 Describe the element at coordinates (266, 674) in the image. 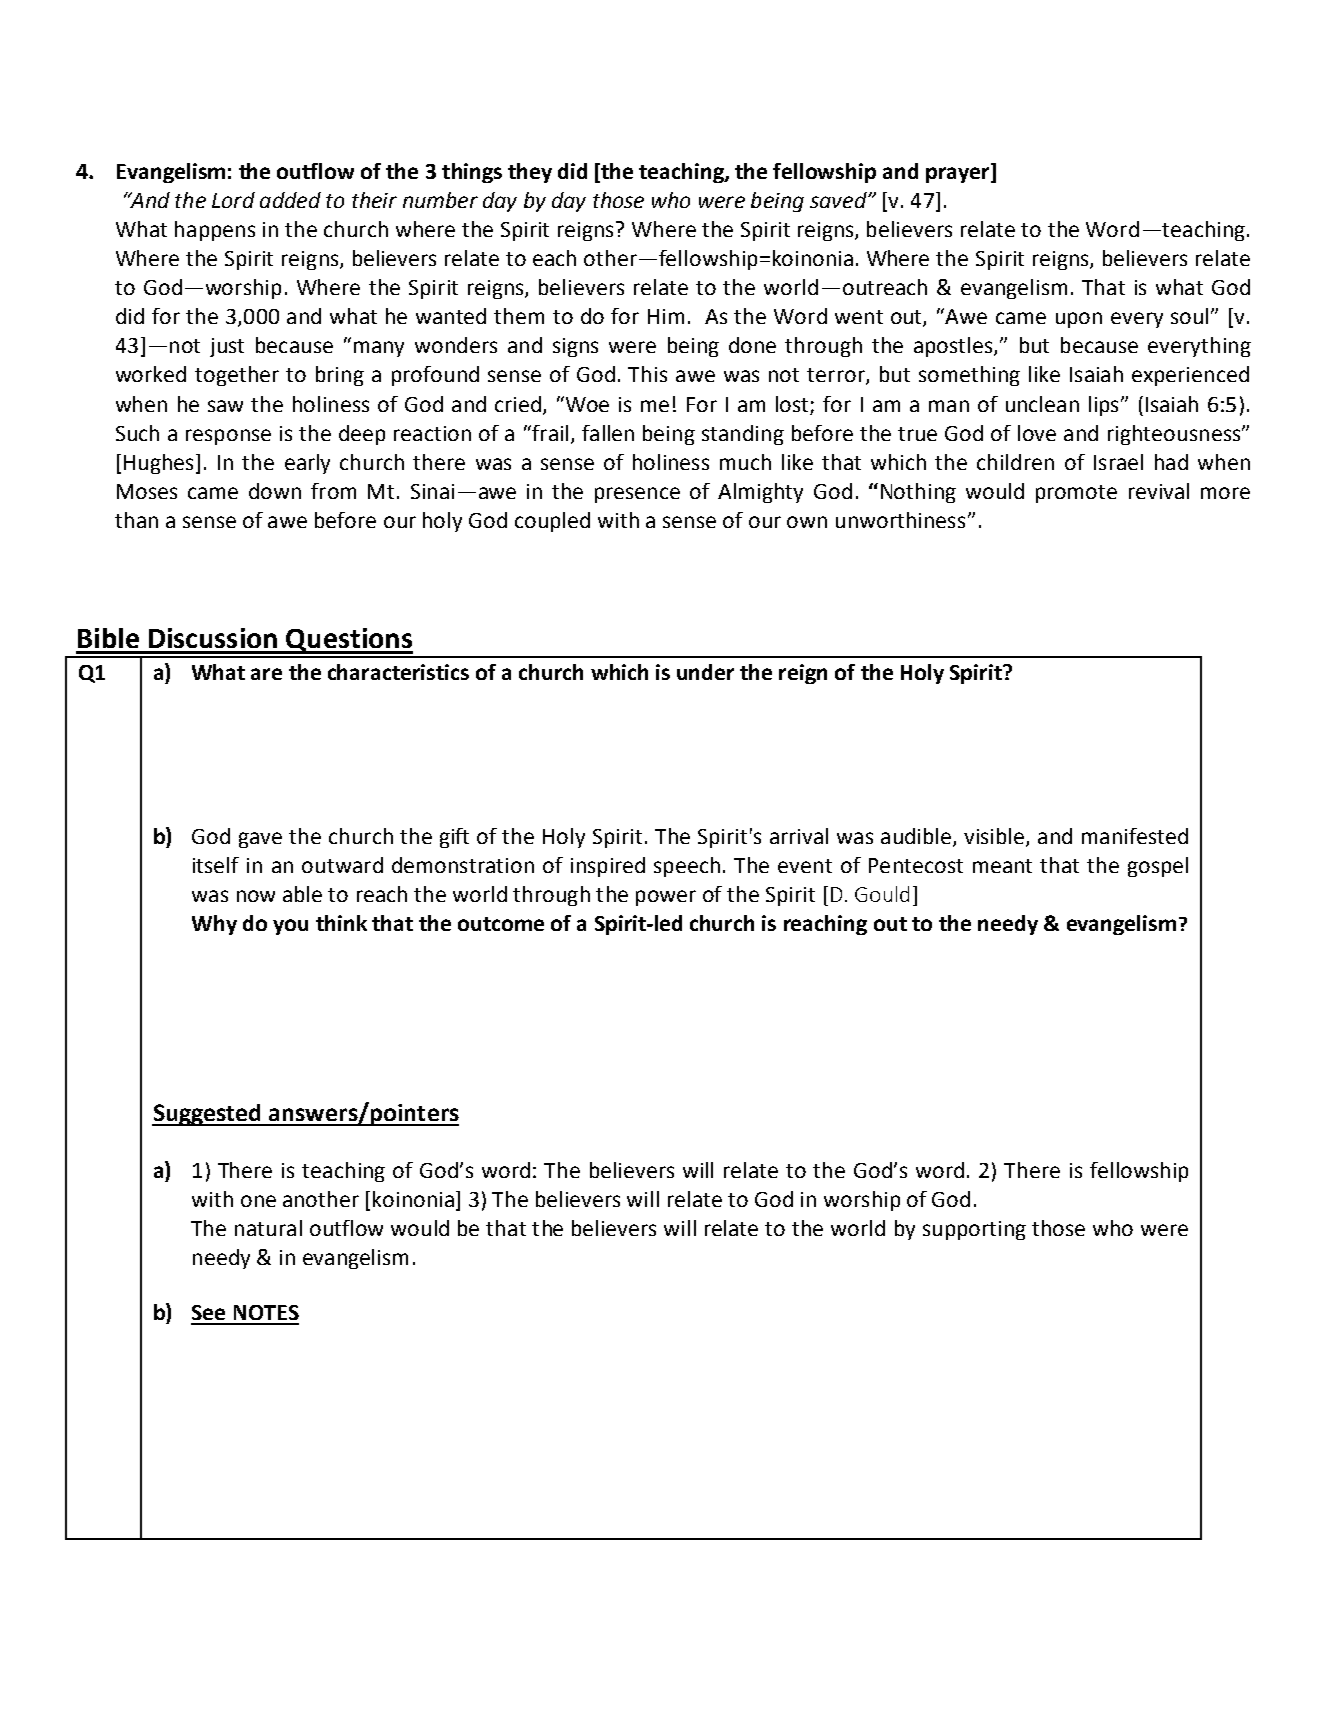

I see `are` at that location.
